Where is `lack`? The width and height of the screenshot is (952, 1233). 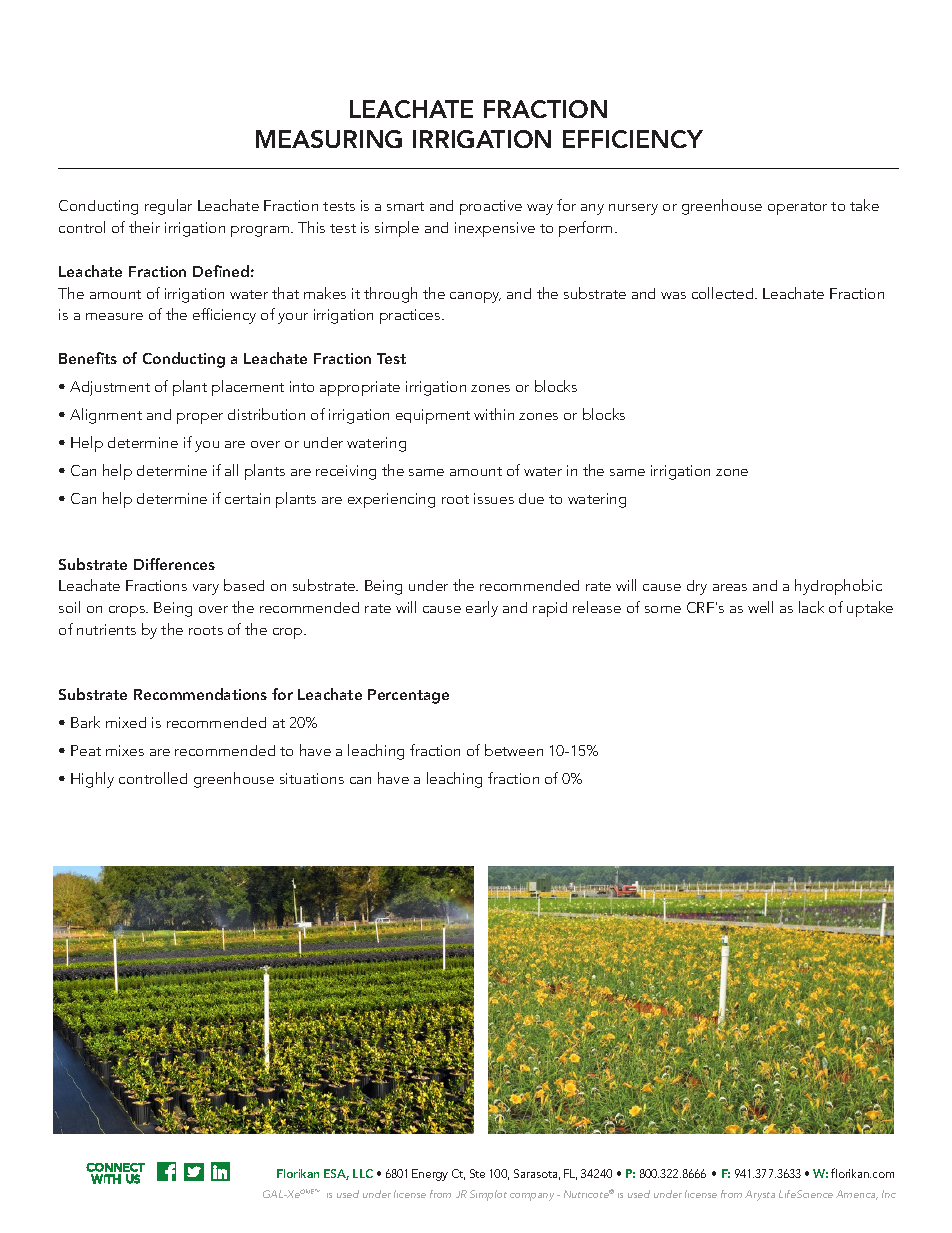
lack is located at coordinates (811, 607).
